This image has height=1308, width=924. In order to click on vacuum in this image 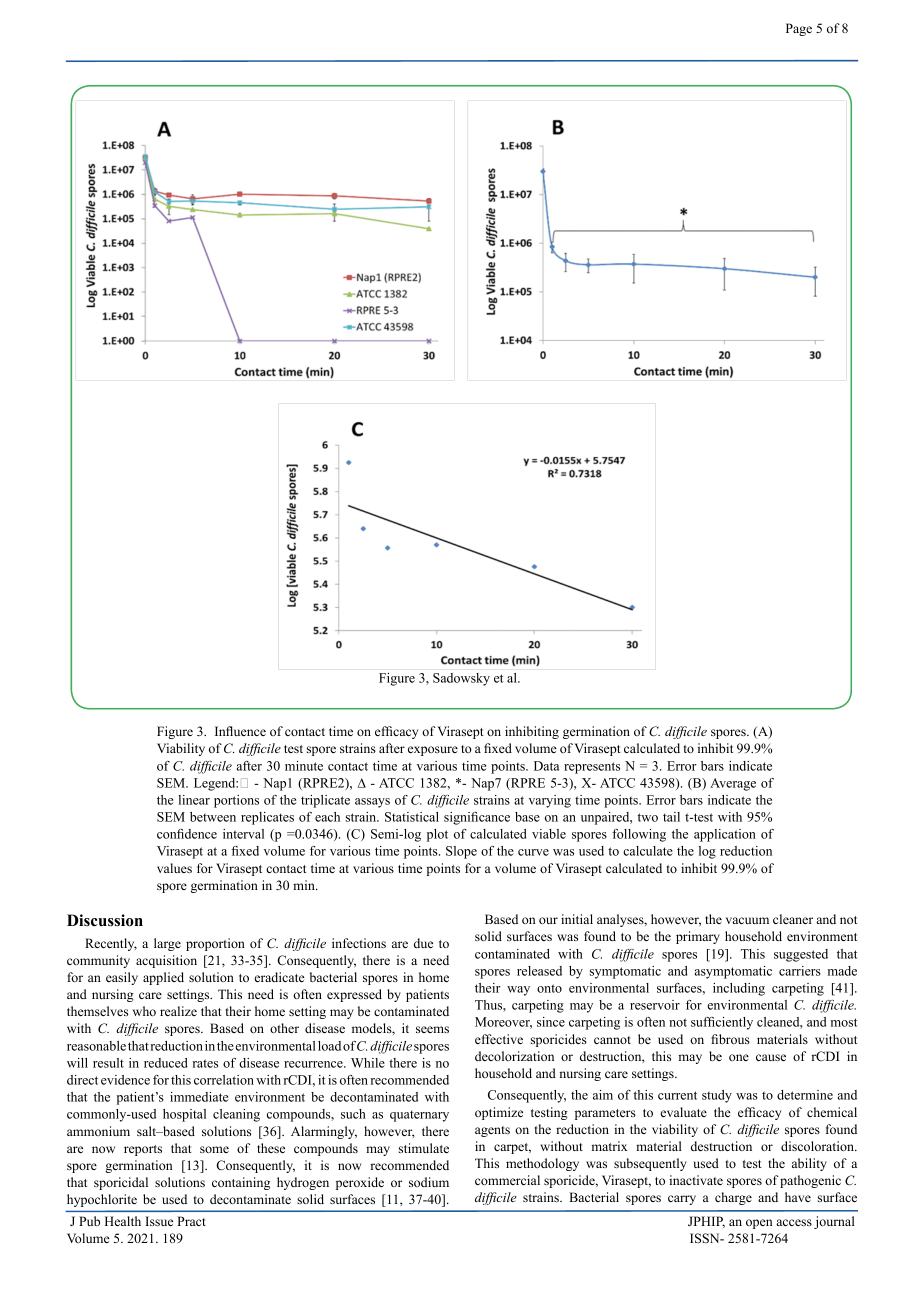, I will do `click(747, 920)`.
